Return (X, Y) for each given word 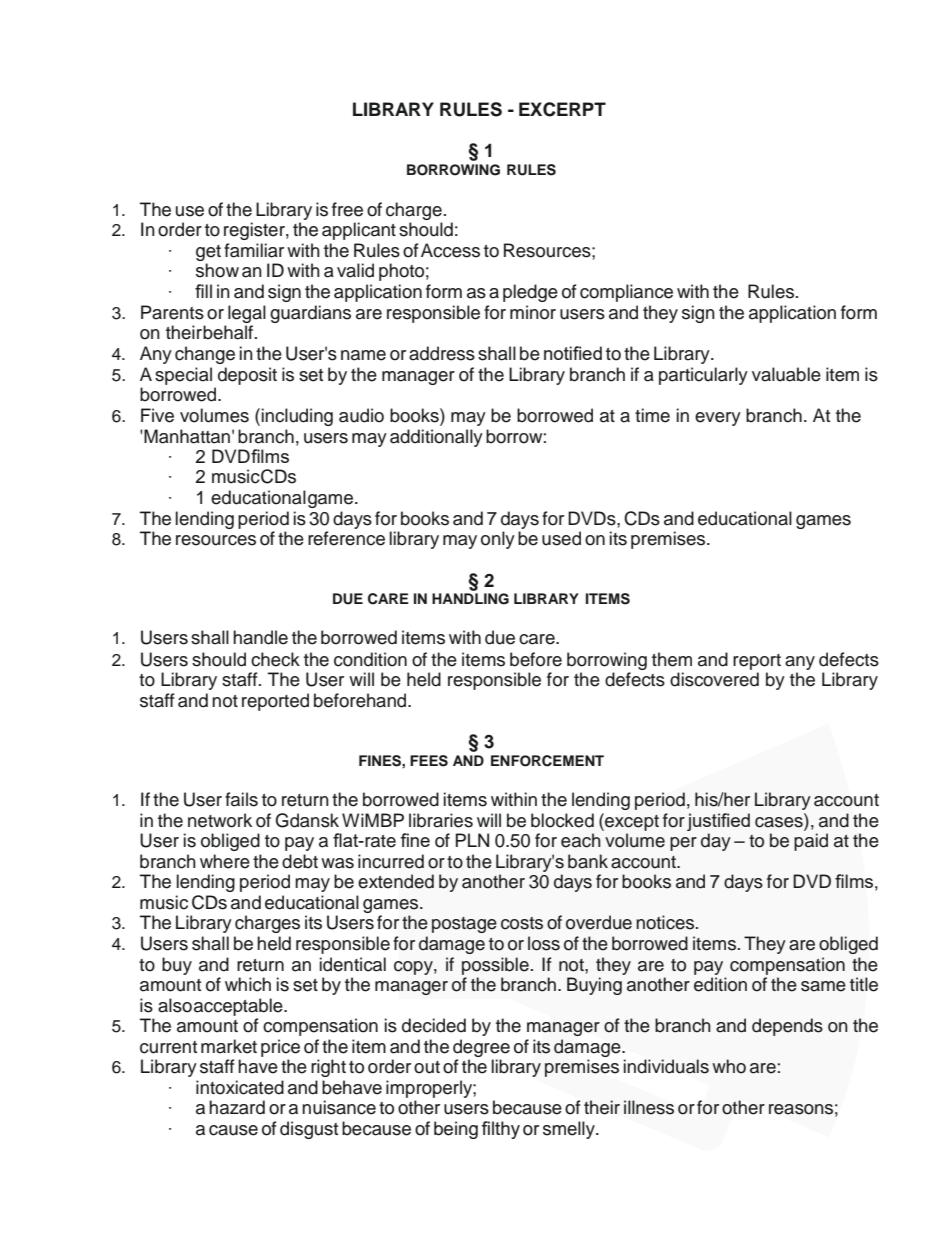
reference (346, 538)
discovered (714, 679)
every (718, 419)
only (498, 540)
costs (522, 923)
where (225, 861)
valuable (786, 374)
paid (811, 842)
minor (533, 312)
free (347, 209)
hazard (237, 1107)
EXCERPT (562, 109)
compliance (626, 293)
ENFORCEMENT (547, 761)
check (275, 659)
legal (247, 315)
